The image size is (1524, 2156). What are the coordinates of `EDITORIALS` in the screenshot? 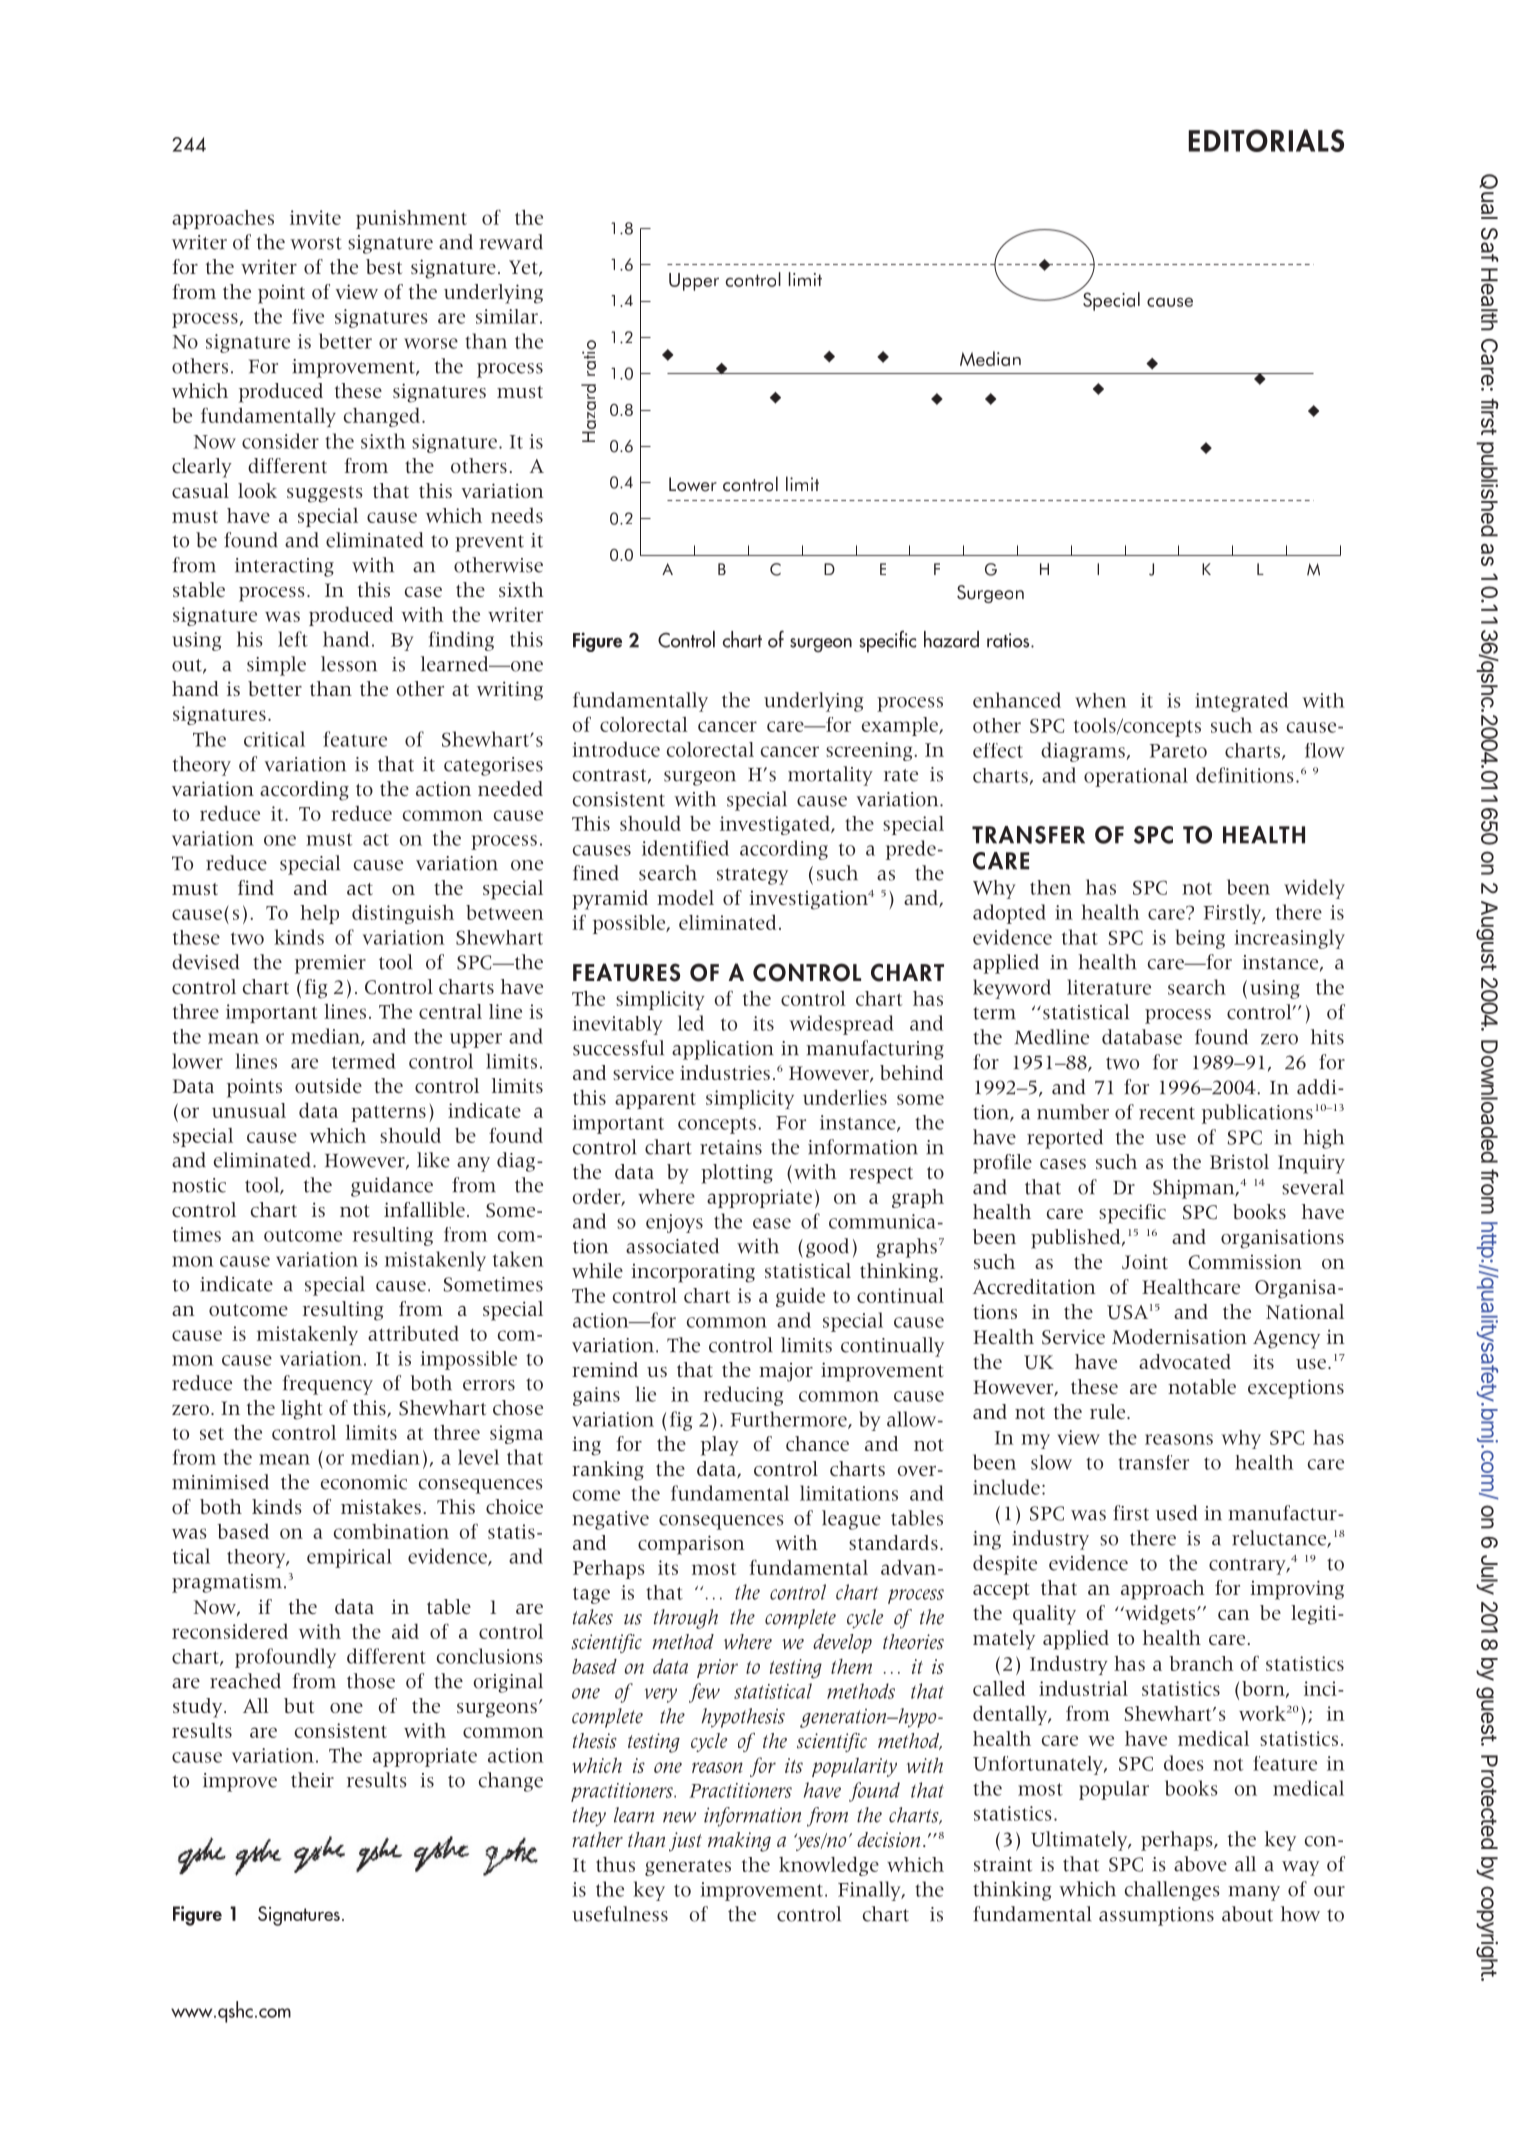 It's located at (1266, 140).
